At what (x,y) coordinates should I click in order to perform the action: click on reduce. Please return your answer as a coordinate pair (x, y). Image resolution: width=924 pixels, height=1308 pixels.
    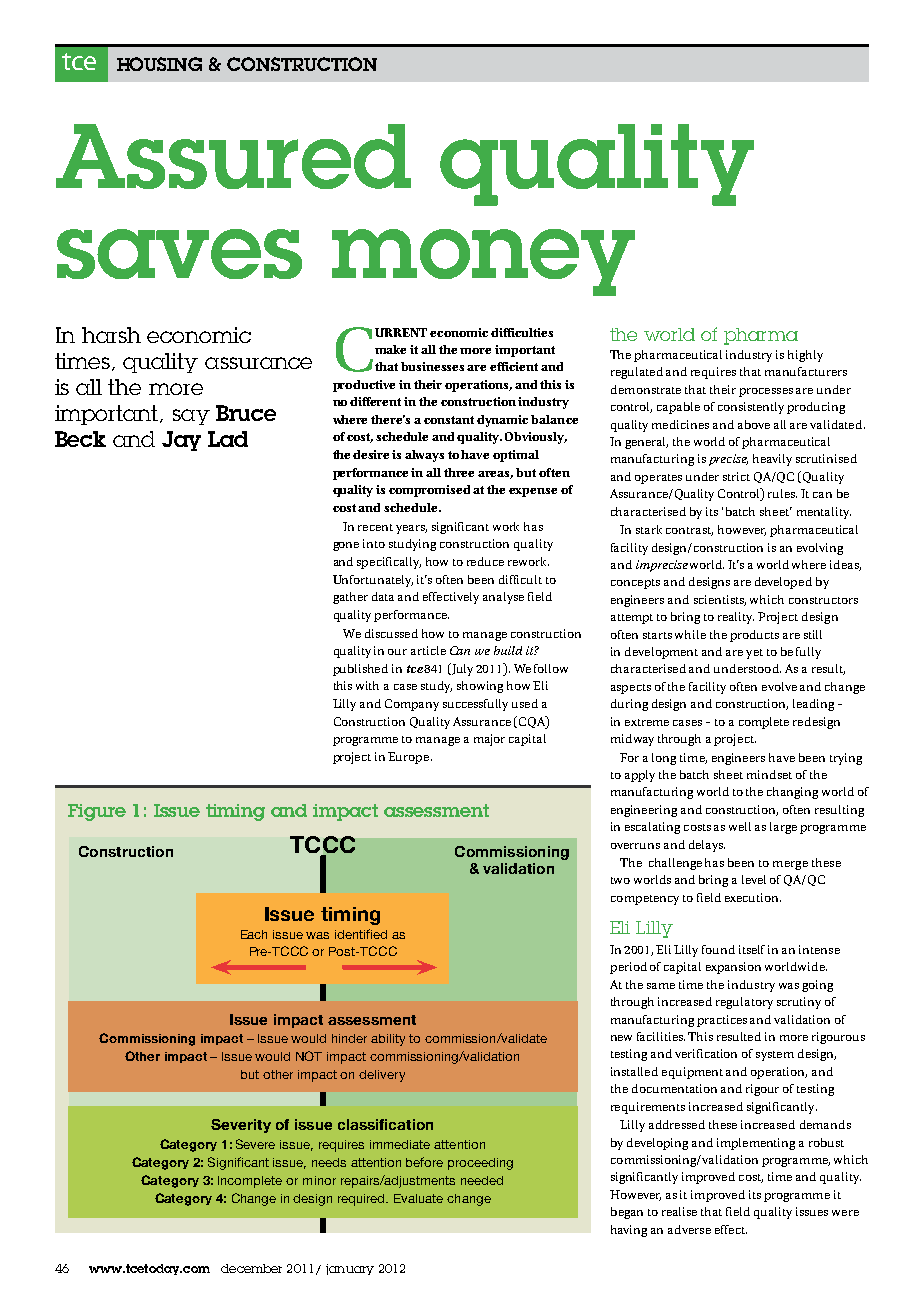
    Looking at the image, I should click on (485, 561).
